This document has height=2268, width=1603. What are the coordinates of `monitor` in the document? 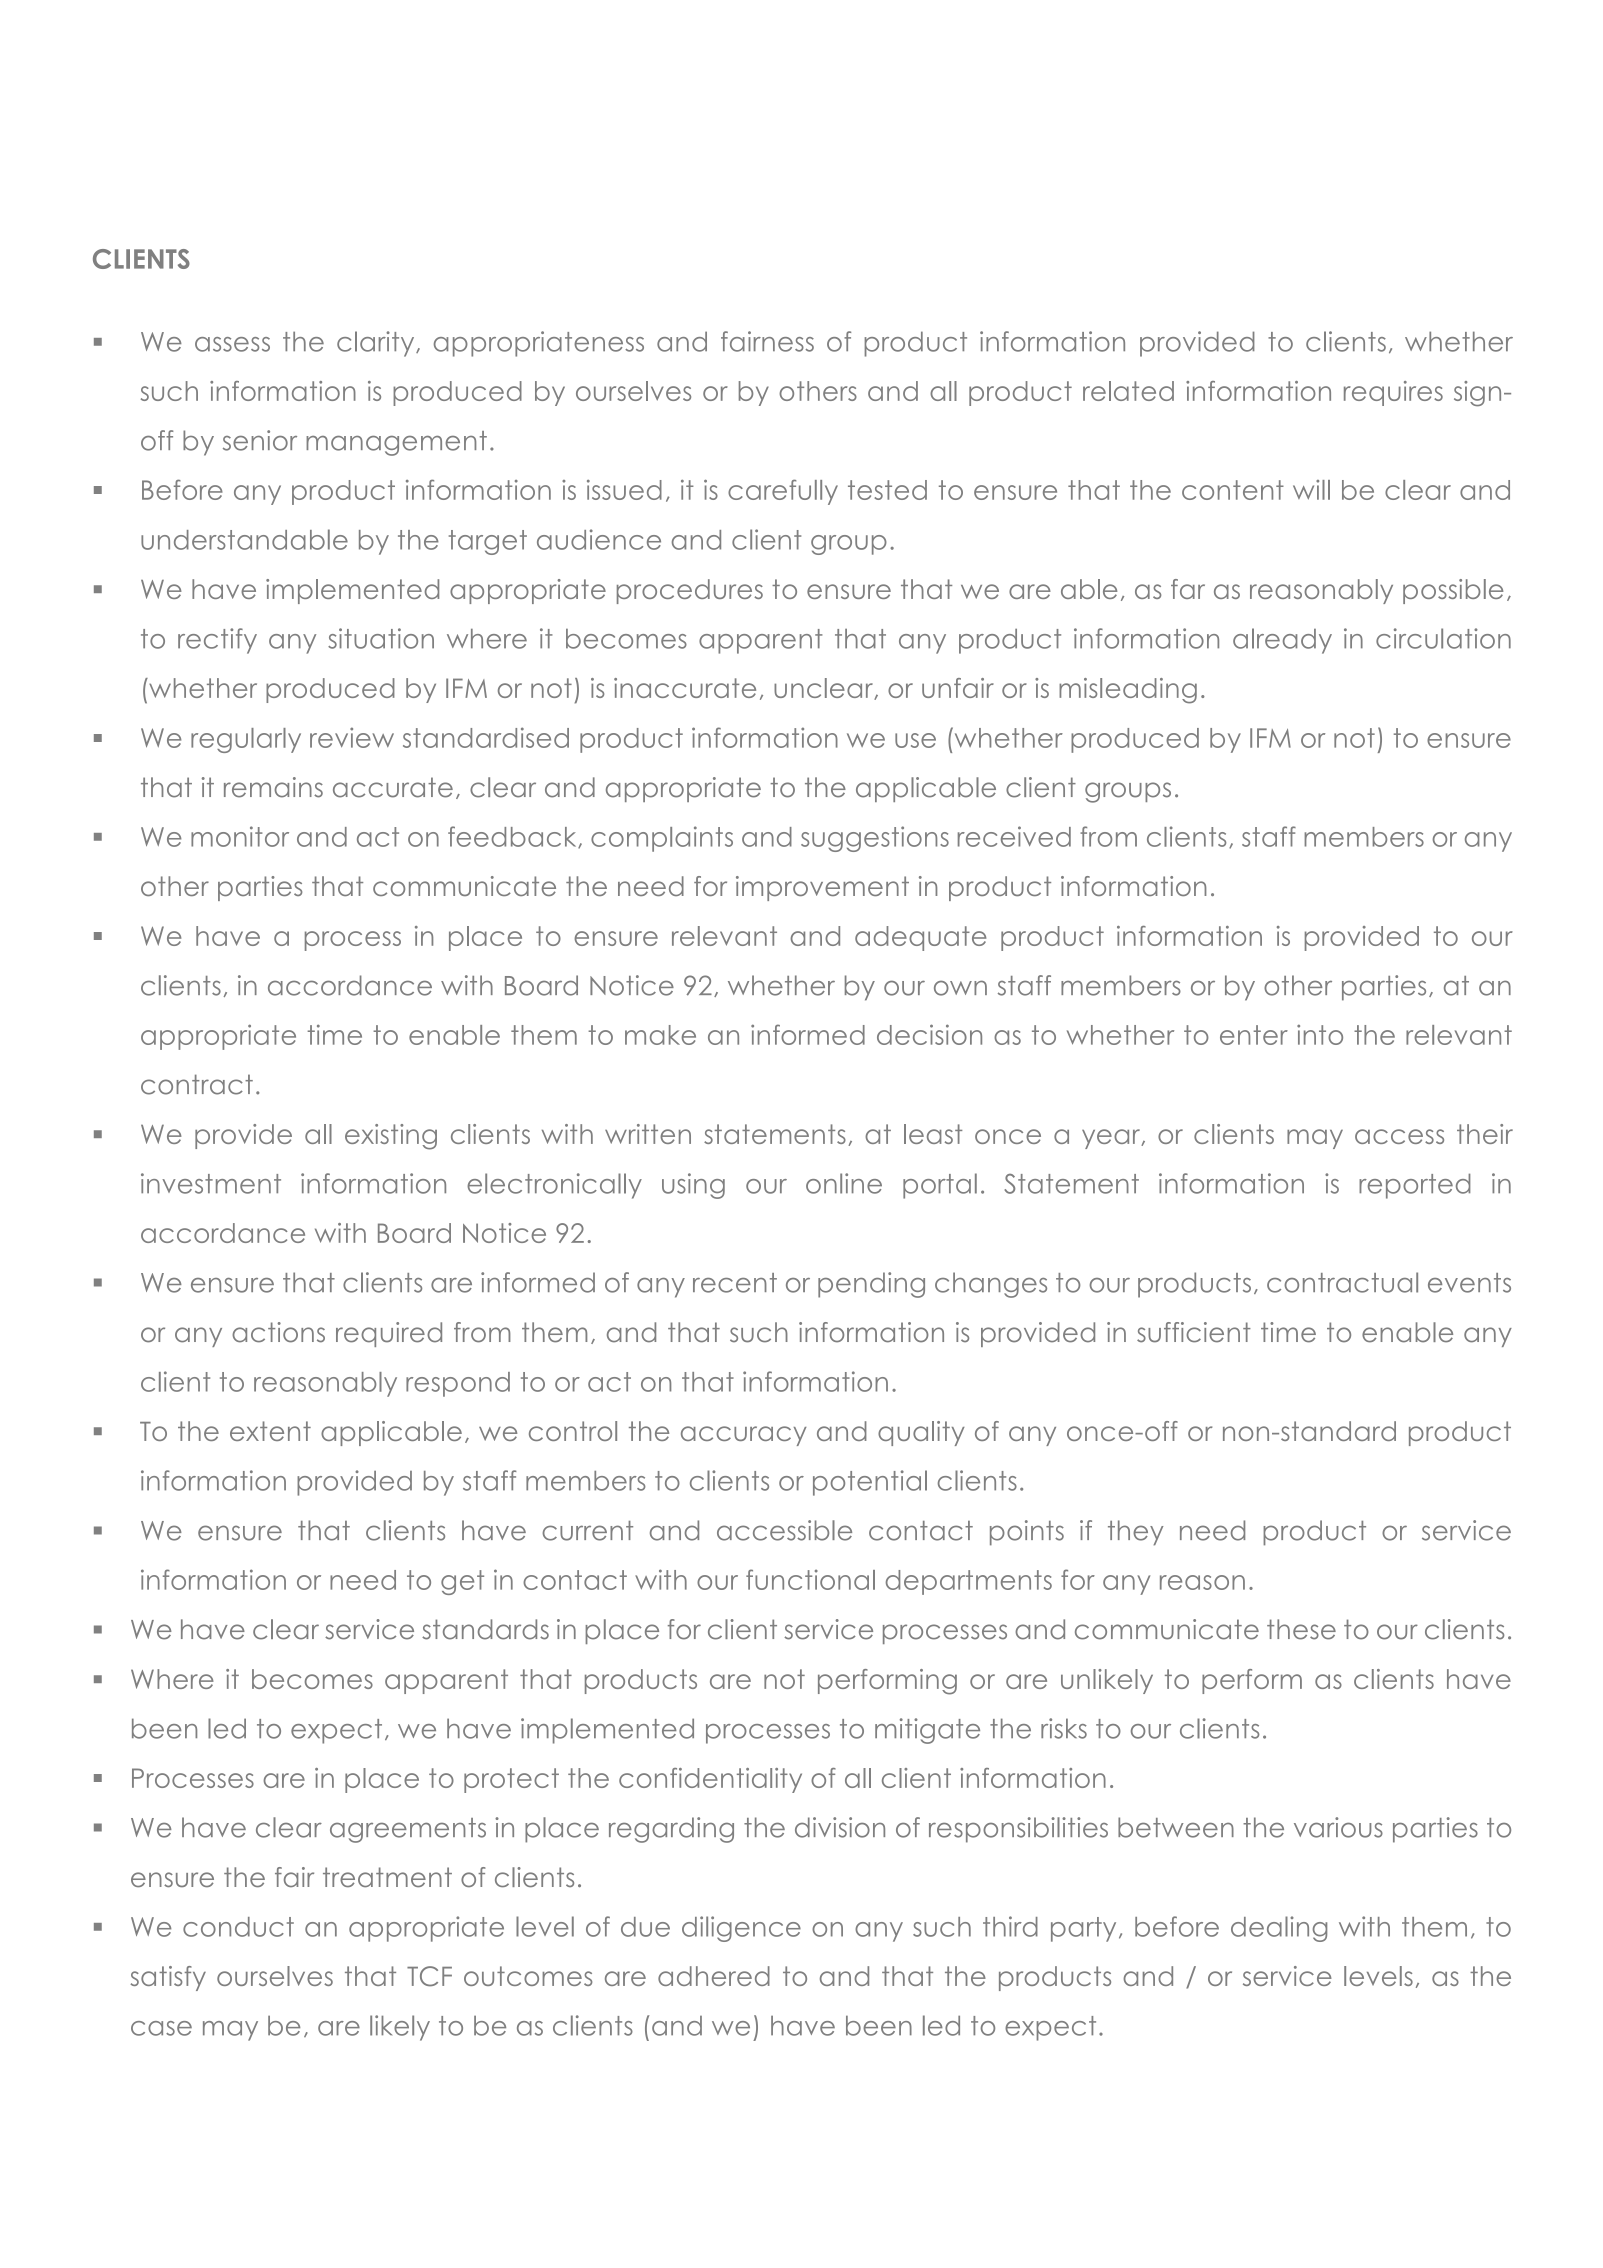 It's located at (240, 836).
